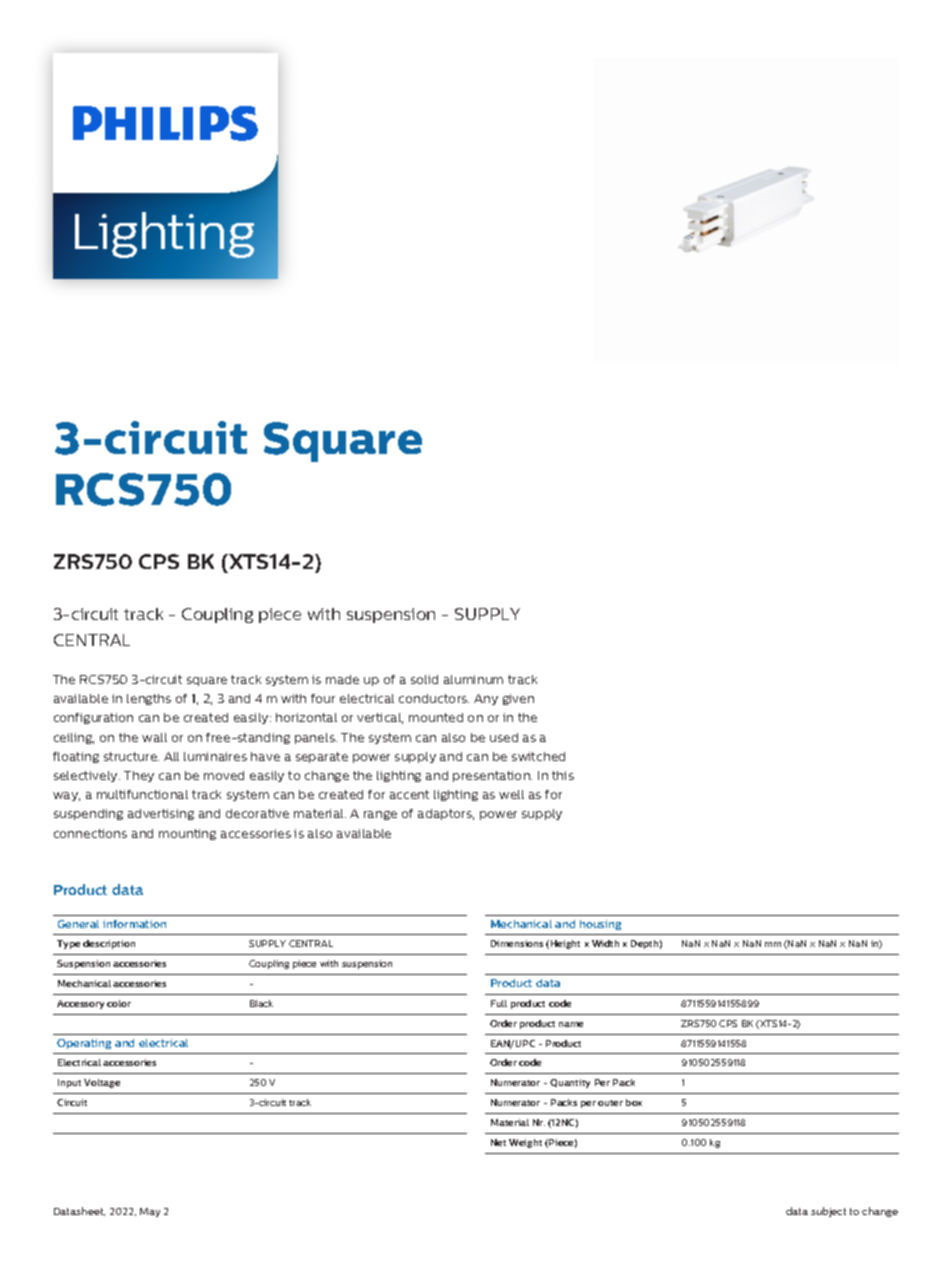  What do you see at coordinates (149, 699) in the page?
I see `lengths` at bounding box center [149, 699].
